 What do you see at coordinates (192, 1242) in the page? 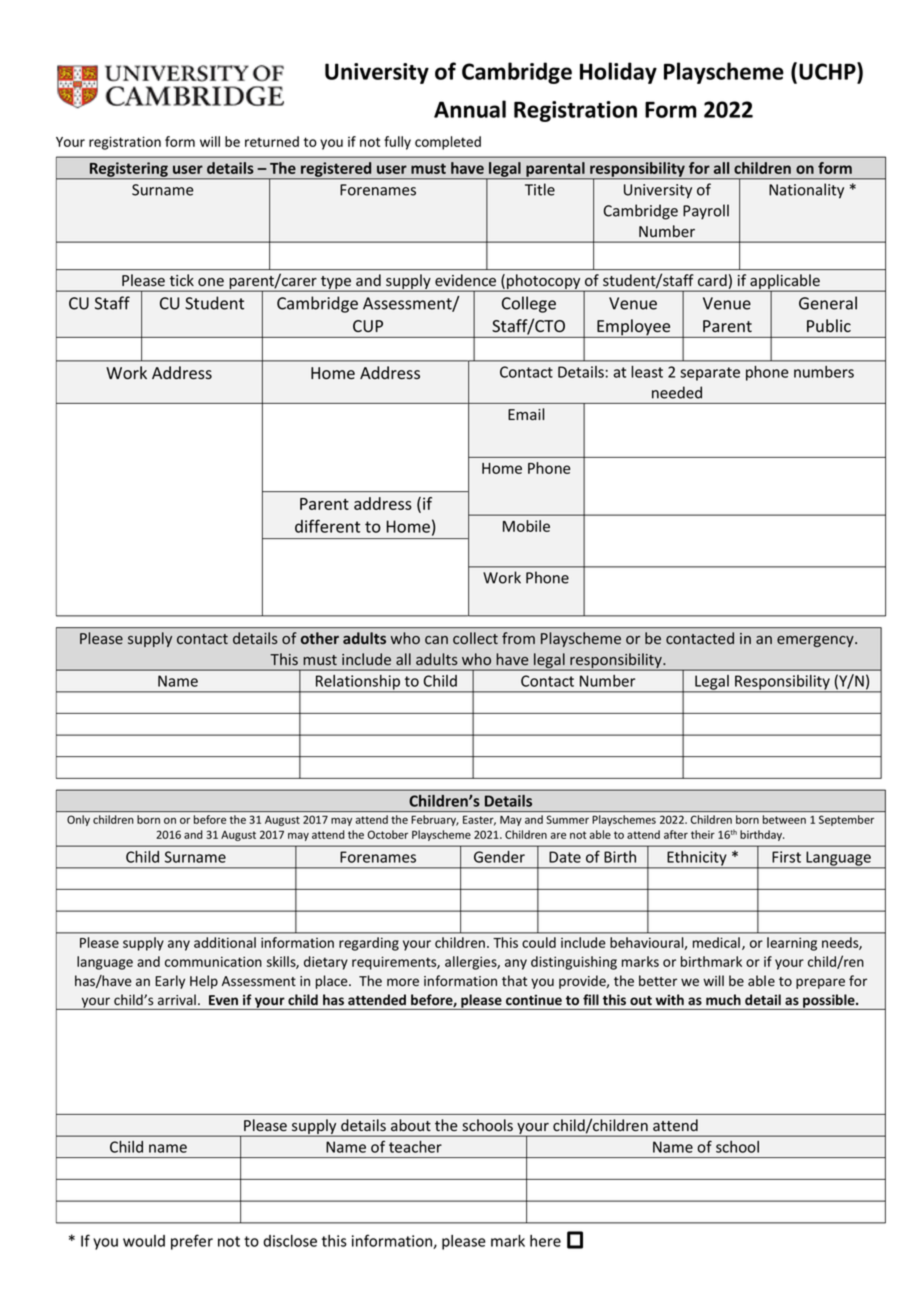
I see `prefer` at bounding box center [192, 1242].
